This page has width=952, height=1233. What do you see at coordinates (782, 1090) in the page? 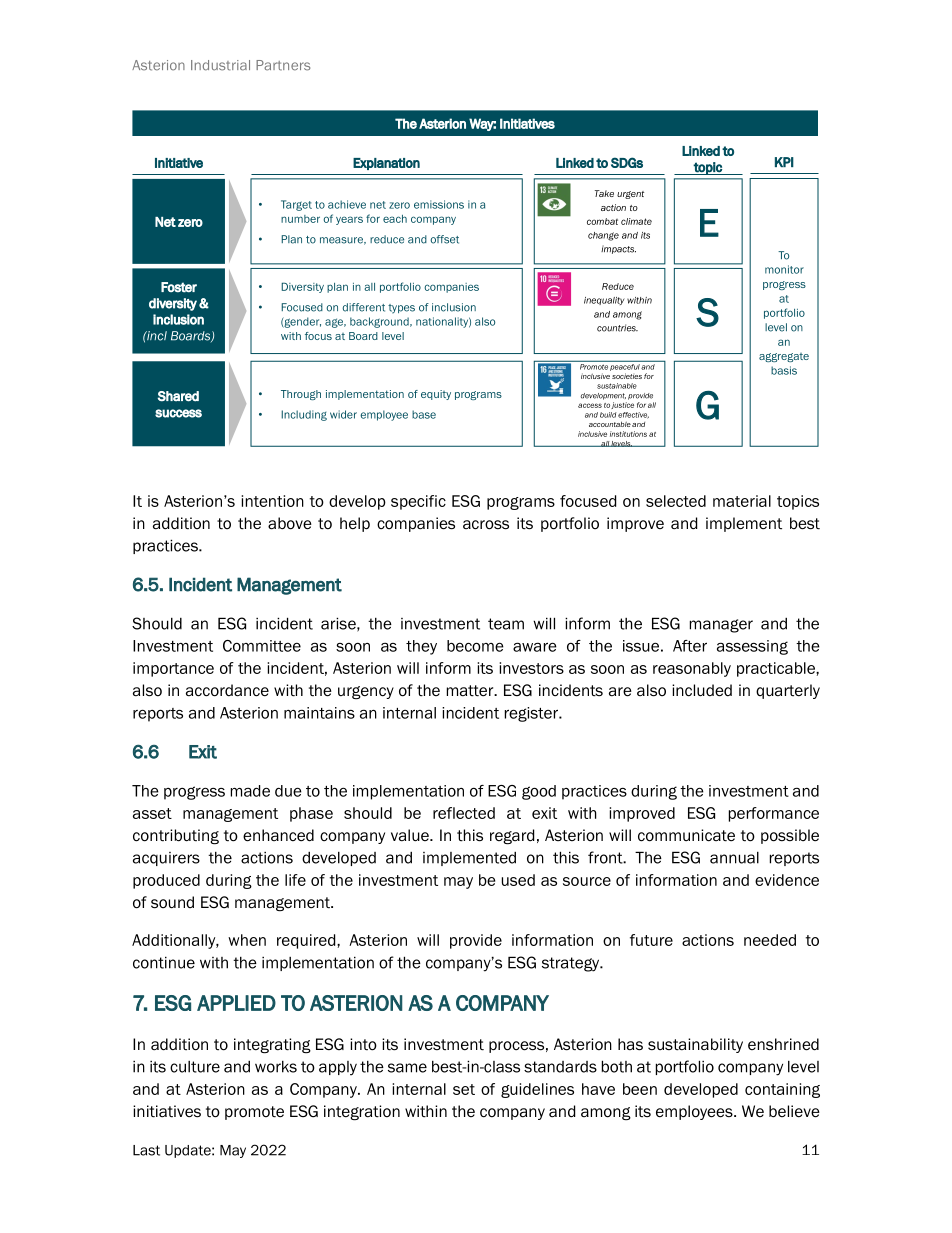
I see `containing` at bounding box center [782, 1090].
